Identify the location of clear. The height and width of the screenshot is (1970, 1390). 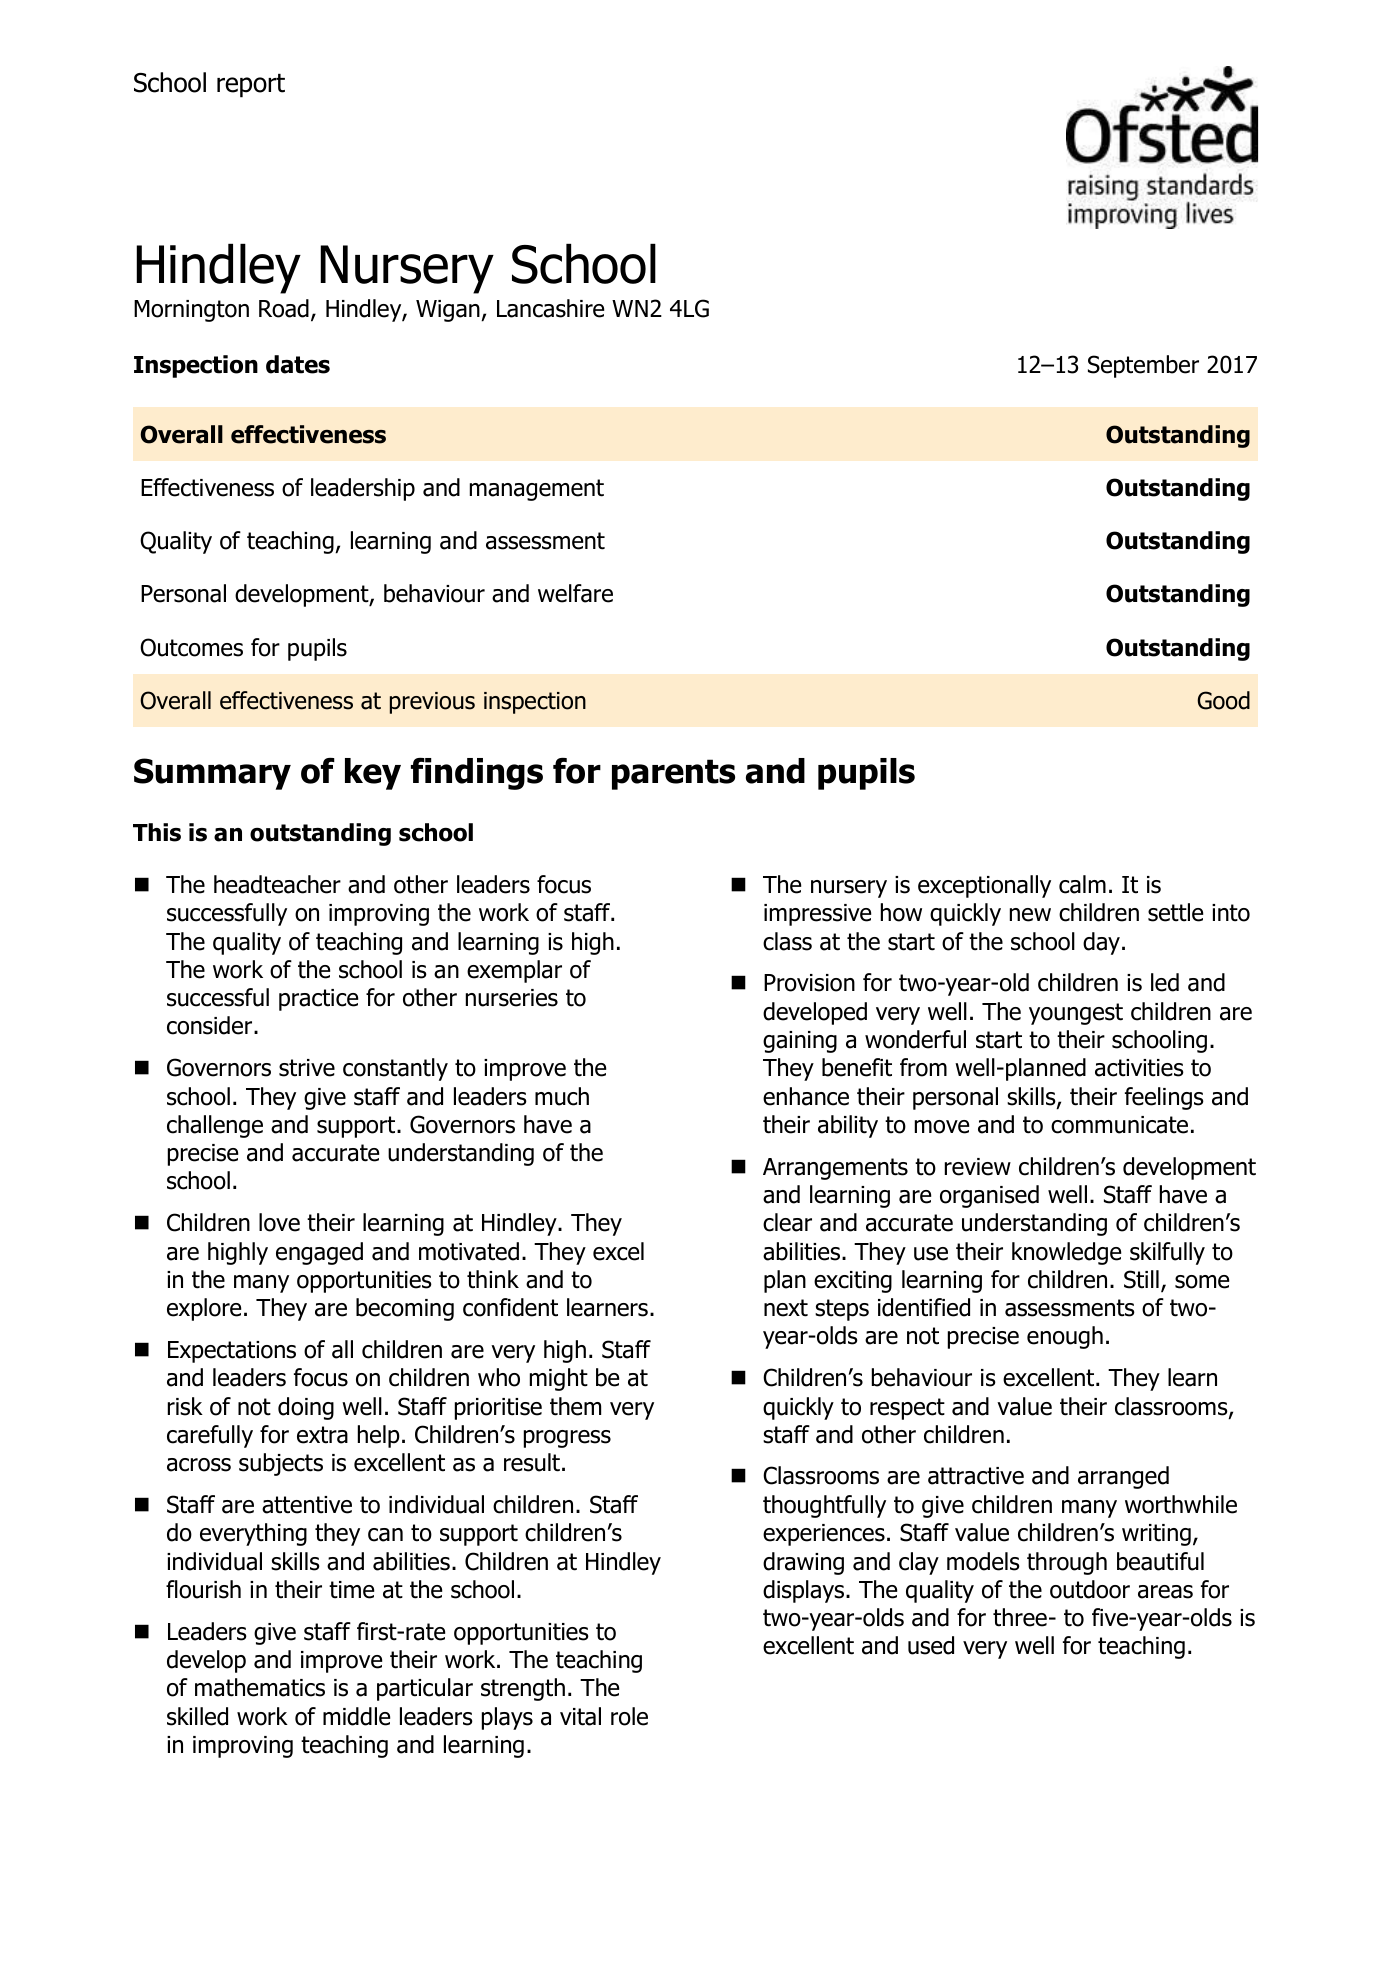
(787, 1222).
